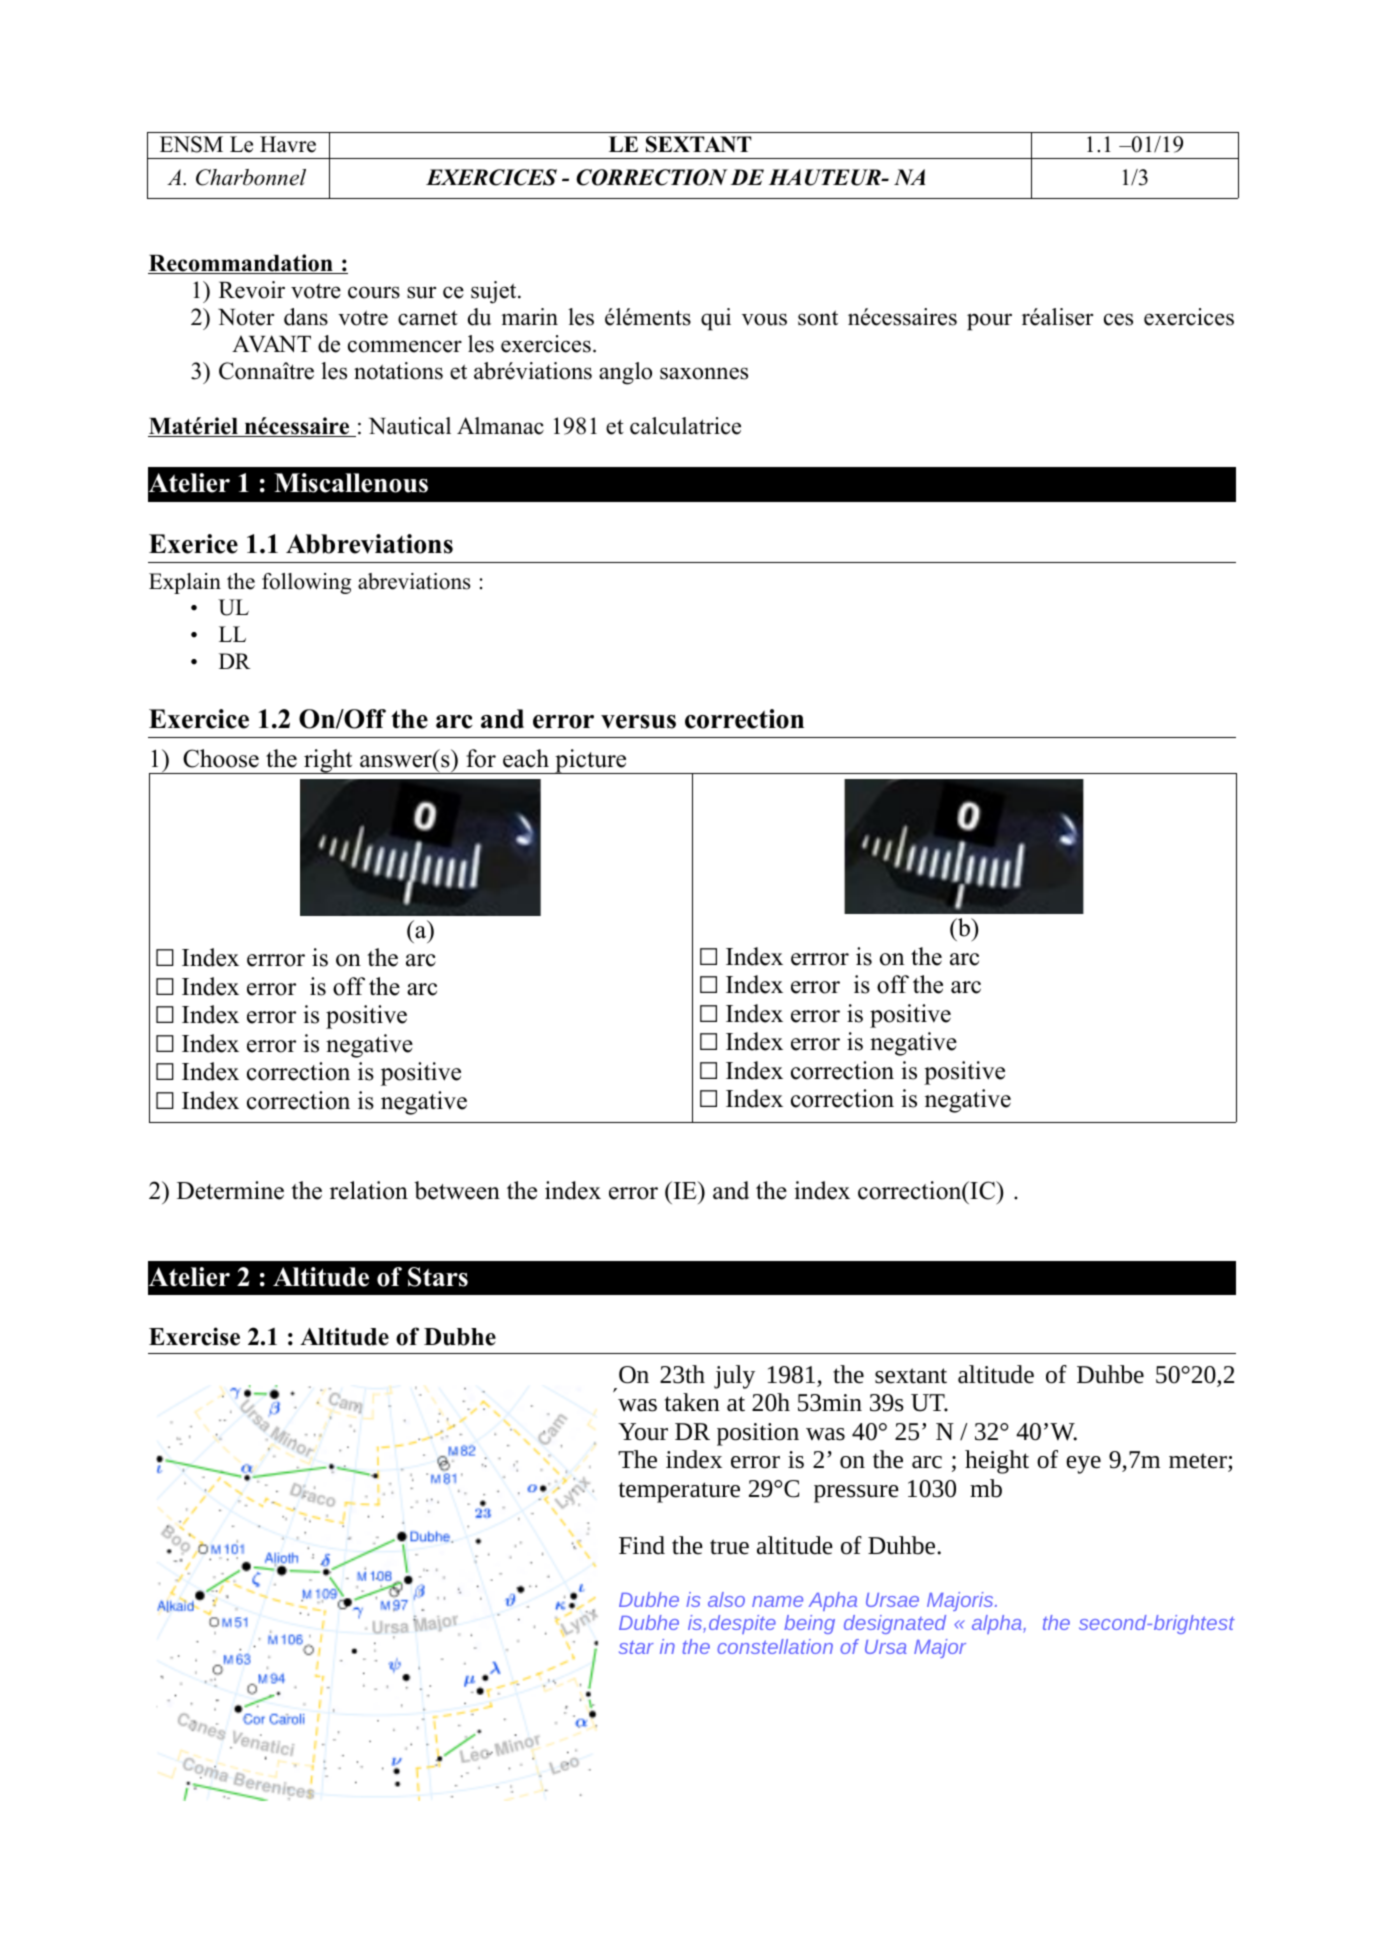 Image resolution: width=1384 pixels, height=1959 pixels. Describe the element at coordinates (457, 1190) in the screenshot. I see `between` at that location.
